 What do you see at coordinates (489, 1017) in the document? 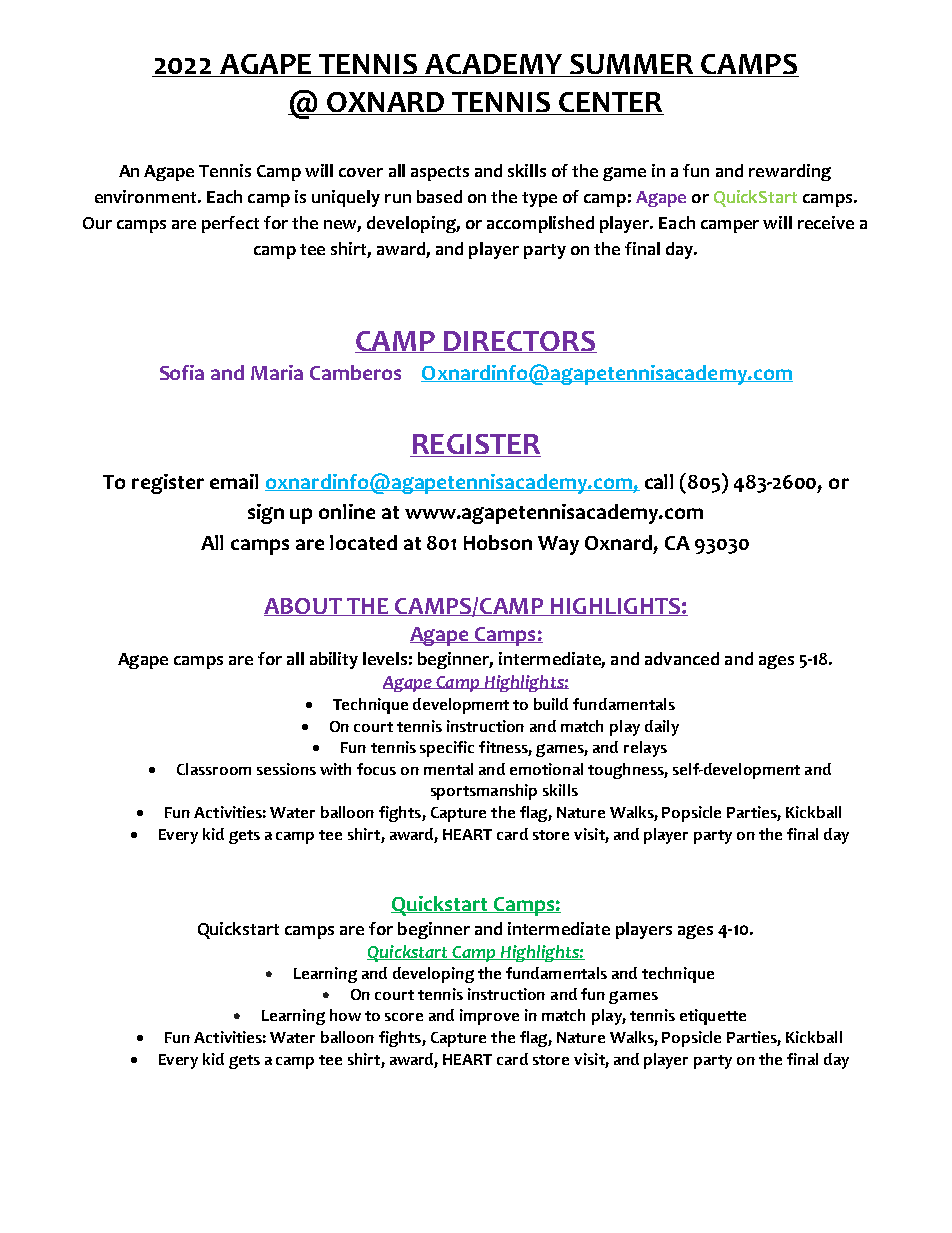
I see `improve` at bounding box center [489, 1017].
